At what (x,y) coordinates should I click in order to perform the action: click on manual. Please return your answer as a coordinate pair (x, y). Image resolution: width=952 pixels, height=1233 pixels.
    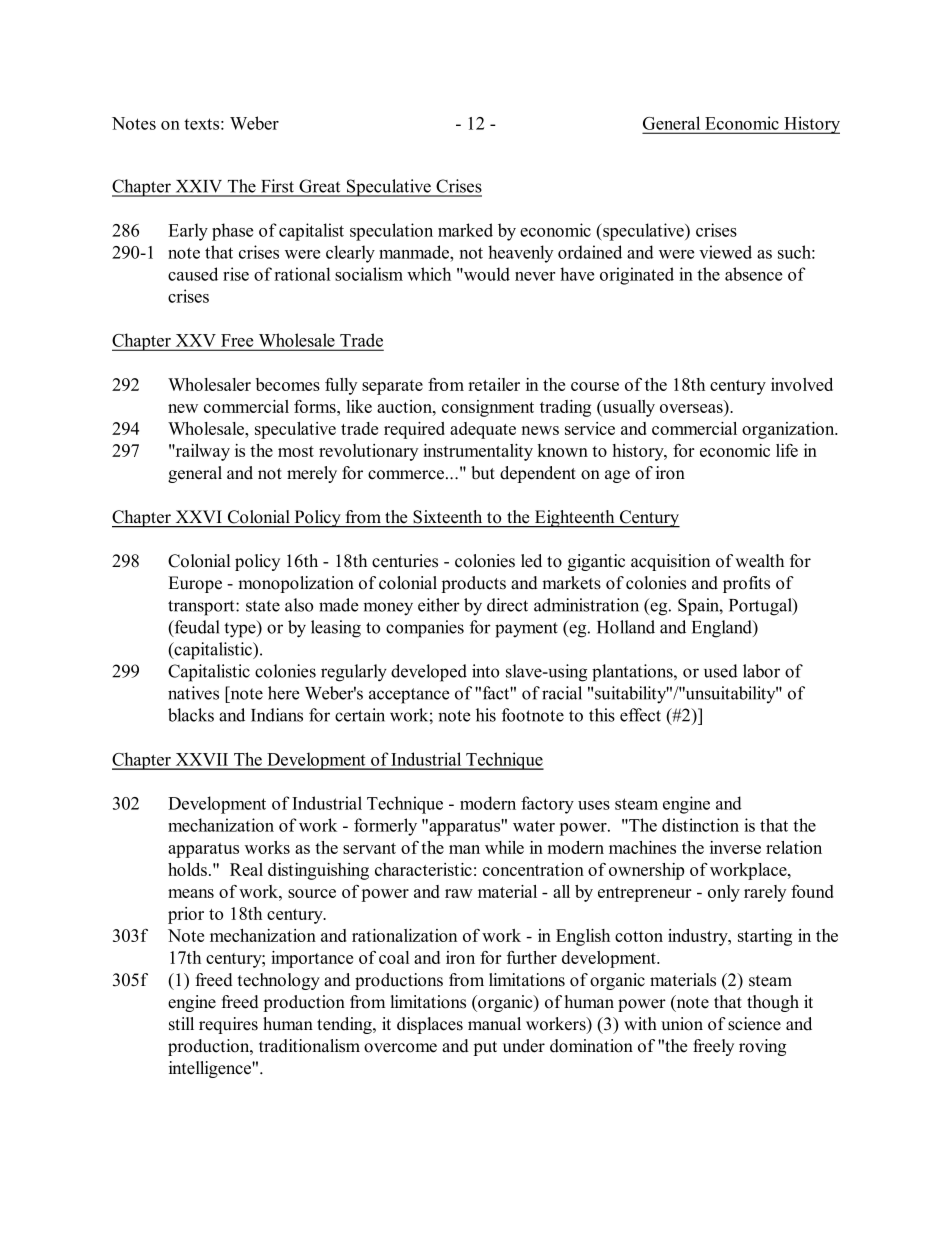
    Looking at the image, I should click on (494, 1024).
